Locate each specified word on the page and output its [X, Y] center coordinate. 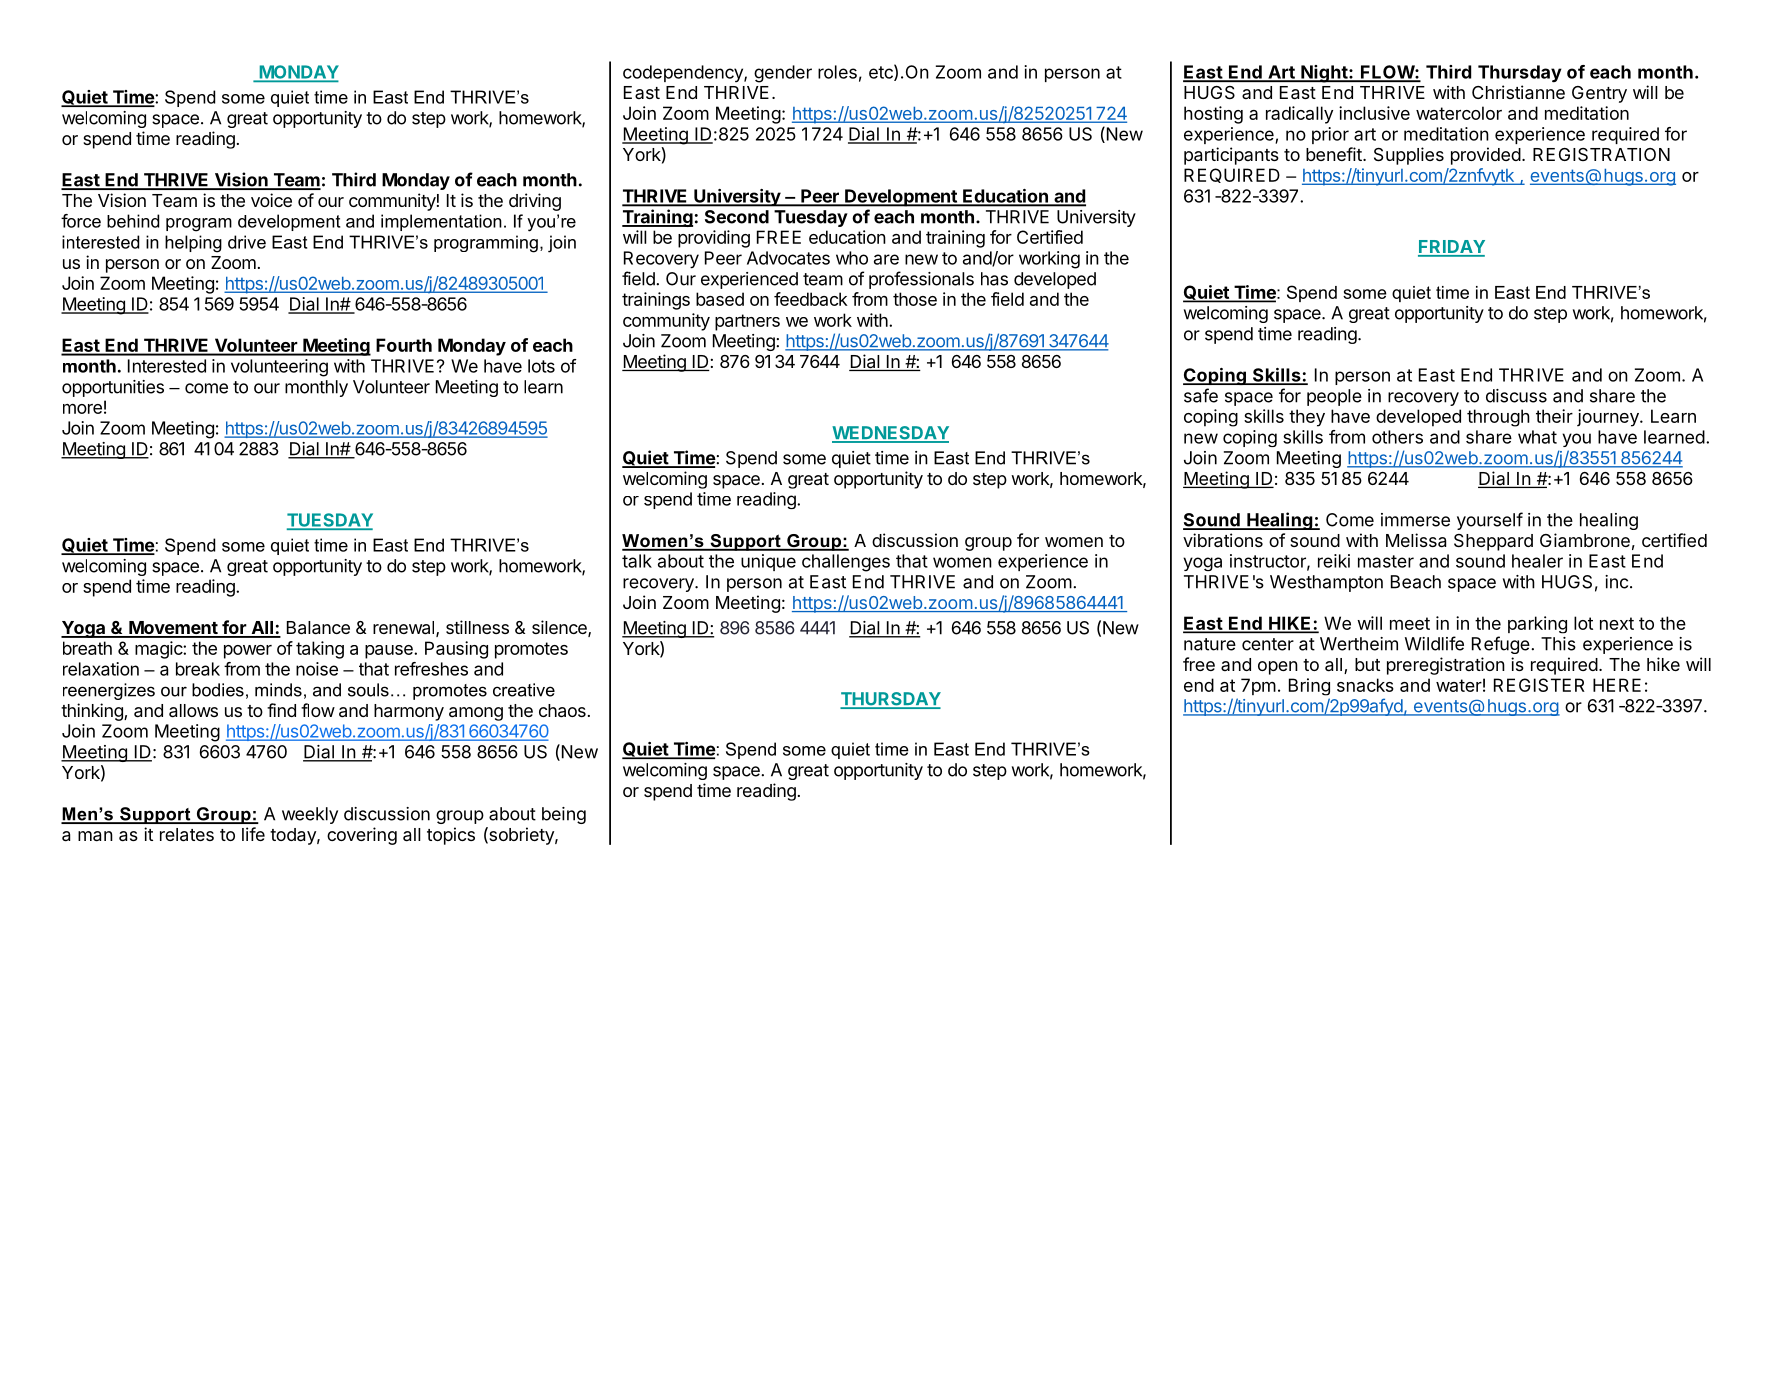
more [82, 409]
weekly [310, 815]
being [564, 815]
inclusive [1374, 113]
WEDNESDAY [890, 434]
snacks [1365, 685]
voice [271, 200]
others [1397, 437]
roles [837, 72]
